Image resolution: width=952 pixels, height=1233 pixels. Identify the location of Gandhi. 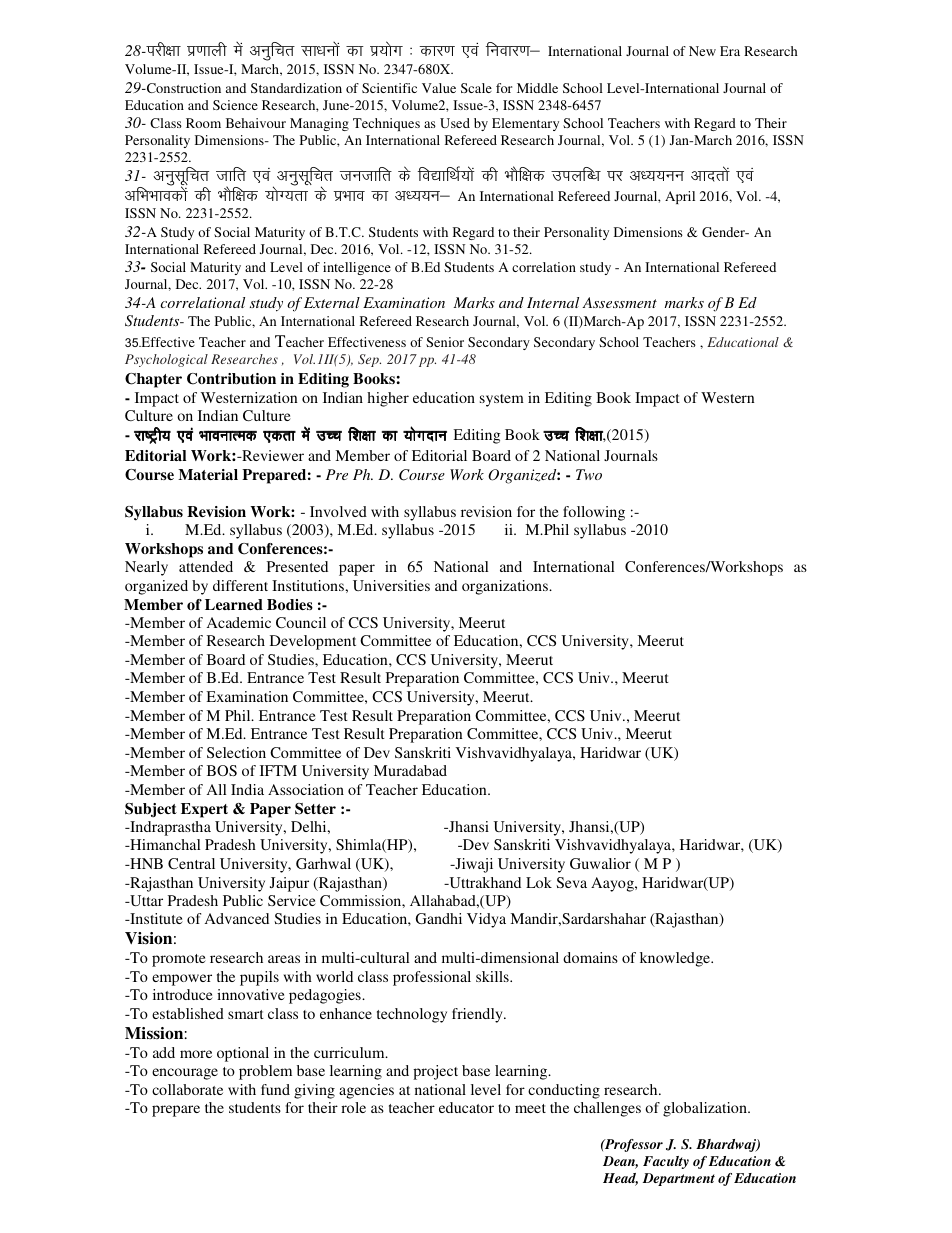
(439, 918).
